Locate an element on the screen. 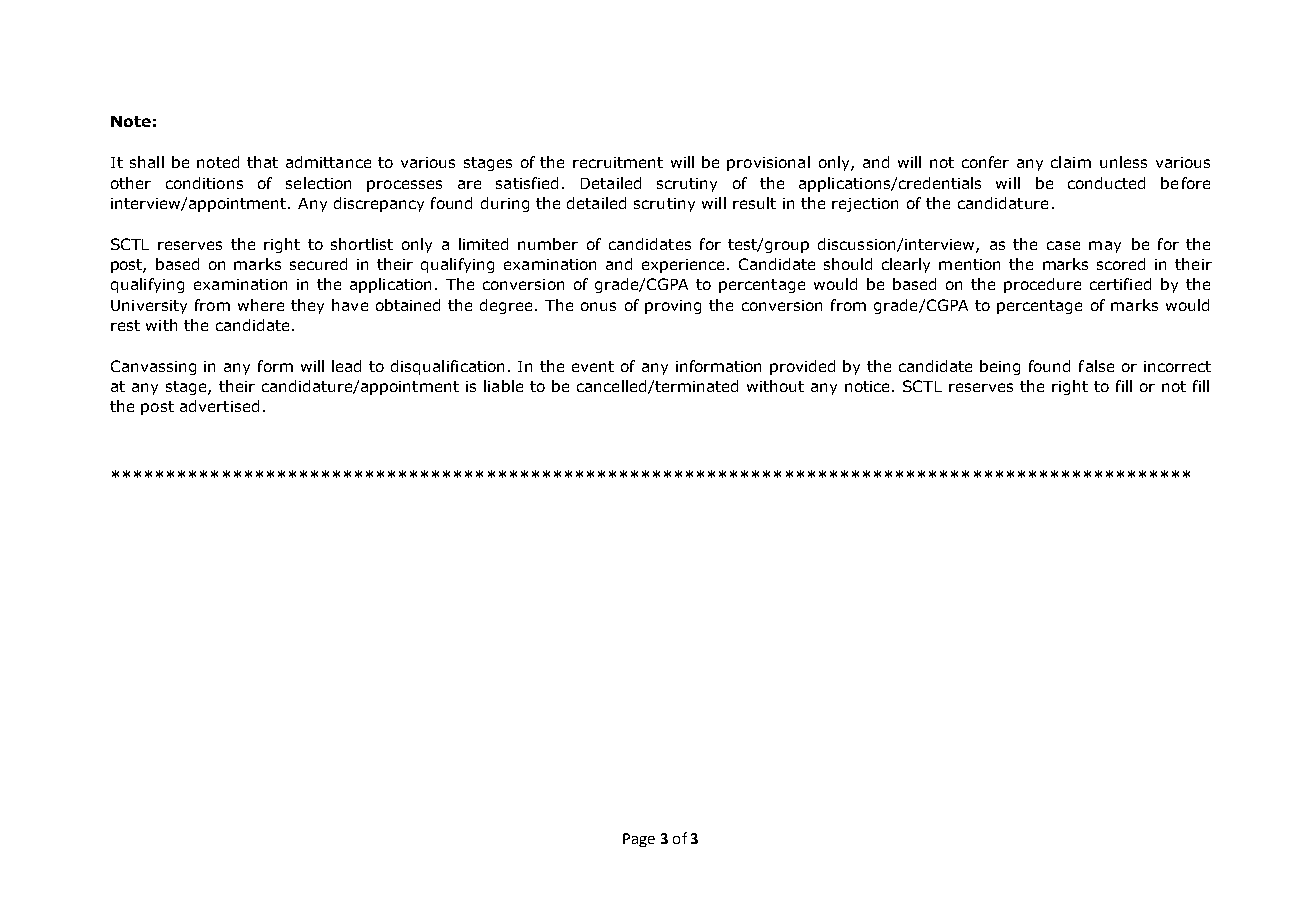 This screenshot has width=1308, height=924. notice is located at coordinates (869, 386).
